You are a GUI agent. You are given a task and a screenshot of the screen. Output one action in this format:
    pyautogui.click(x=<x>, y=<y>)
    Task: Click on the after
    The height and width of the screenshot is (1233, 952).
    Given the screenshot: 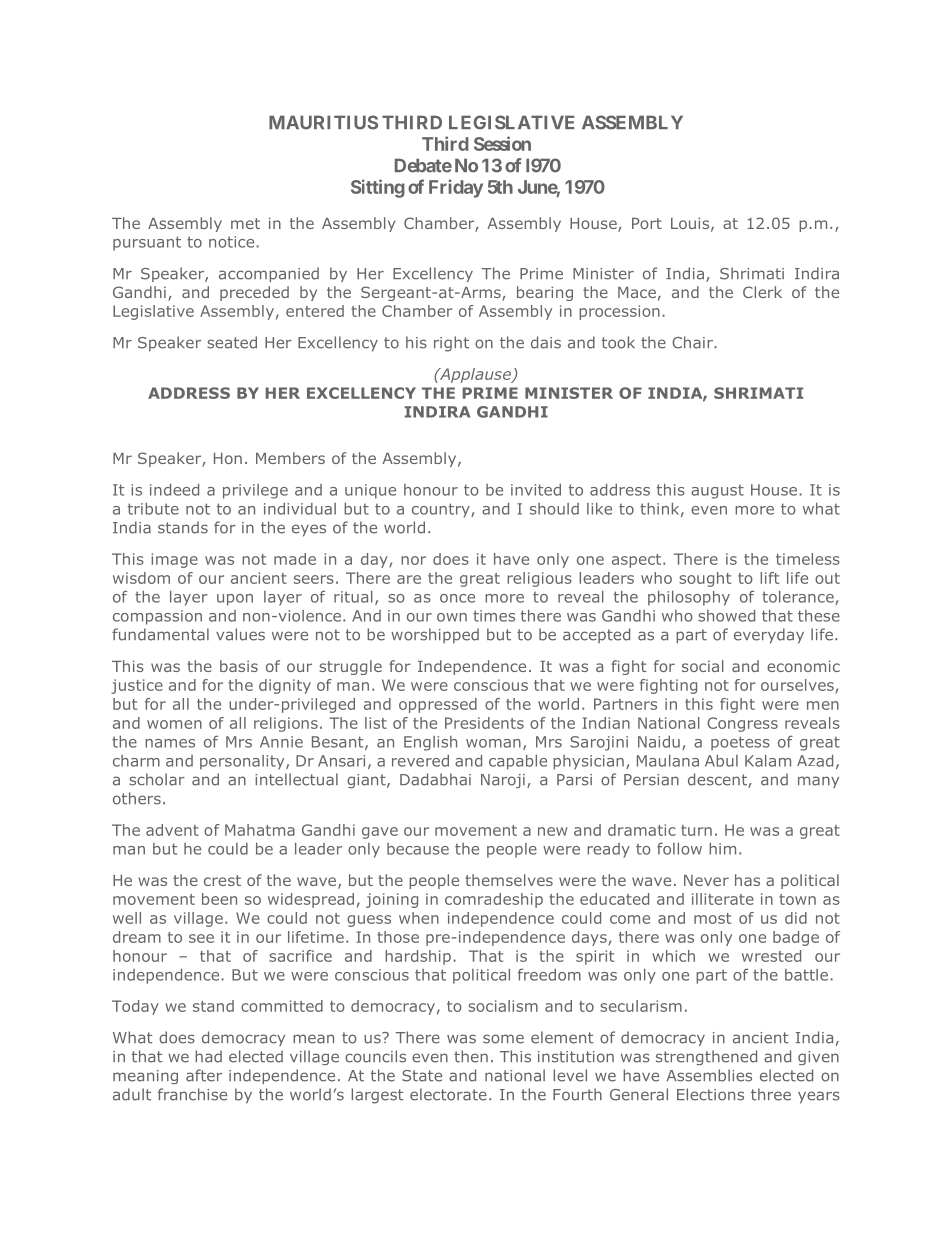 What is the action you would take?
    pyautogui.click(x=204, y=1075)
